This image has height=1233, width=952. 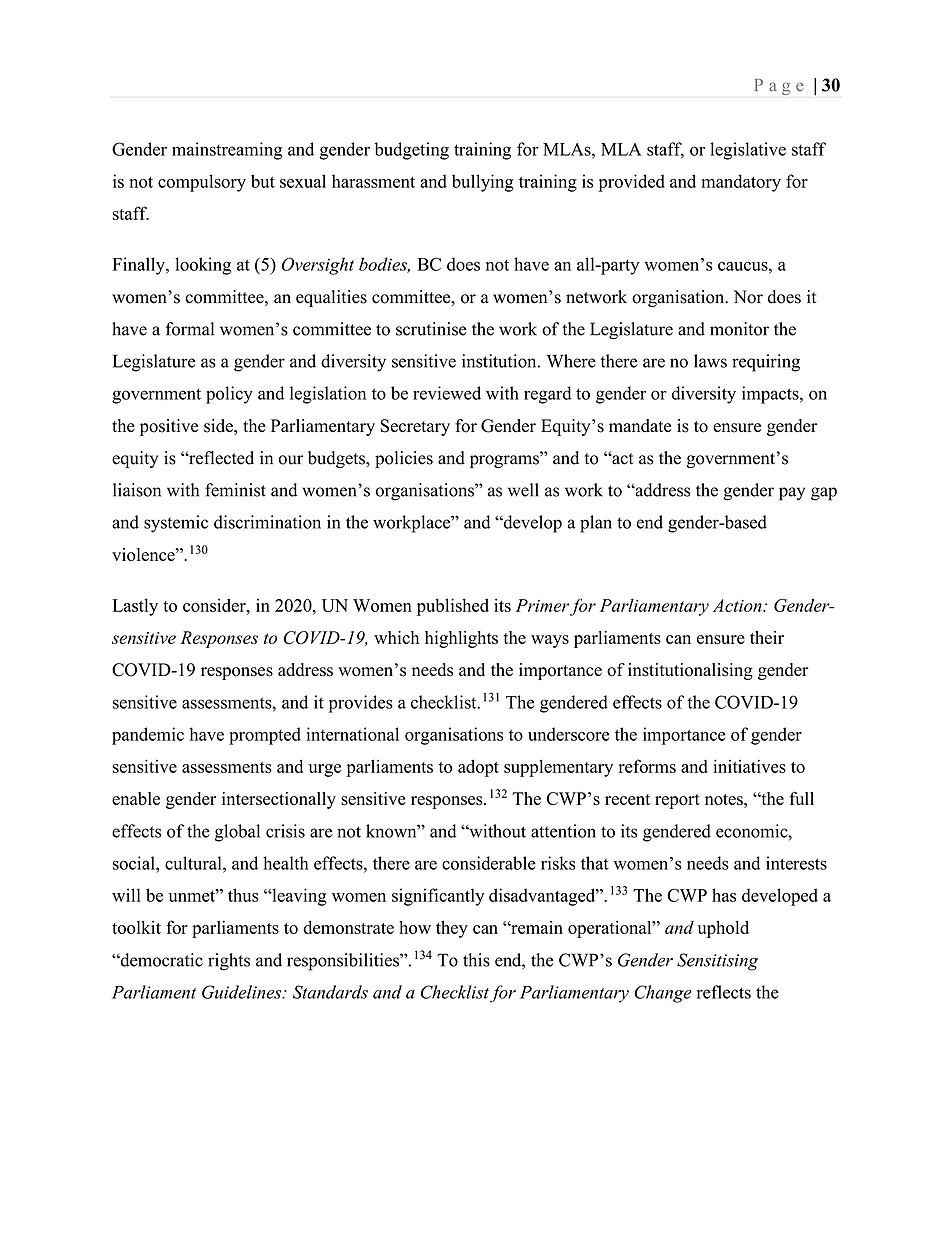 What do you see at coordinates (447, 393) in the image?
I see `reviewed` at bounding box center [447, 393].
